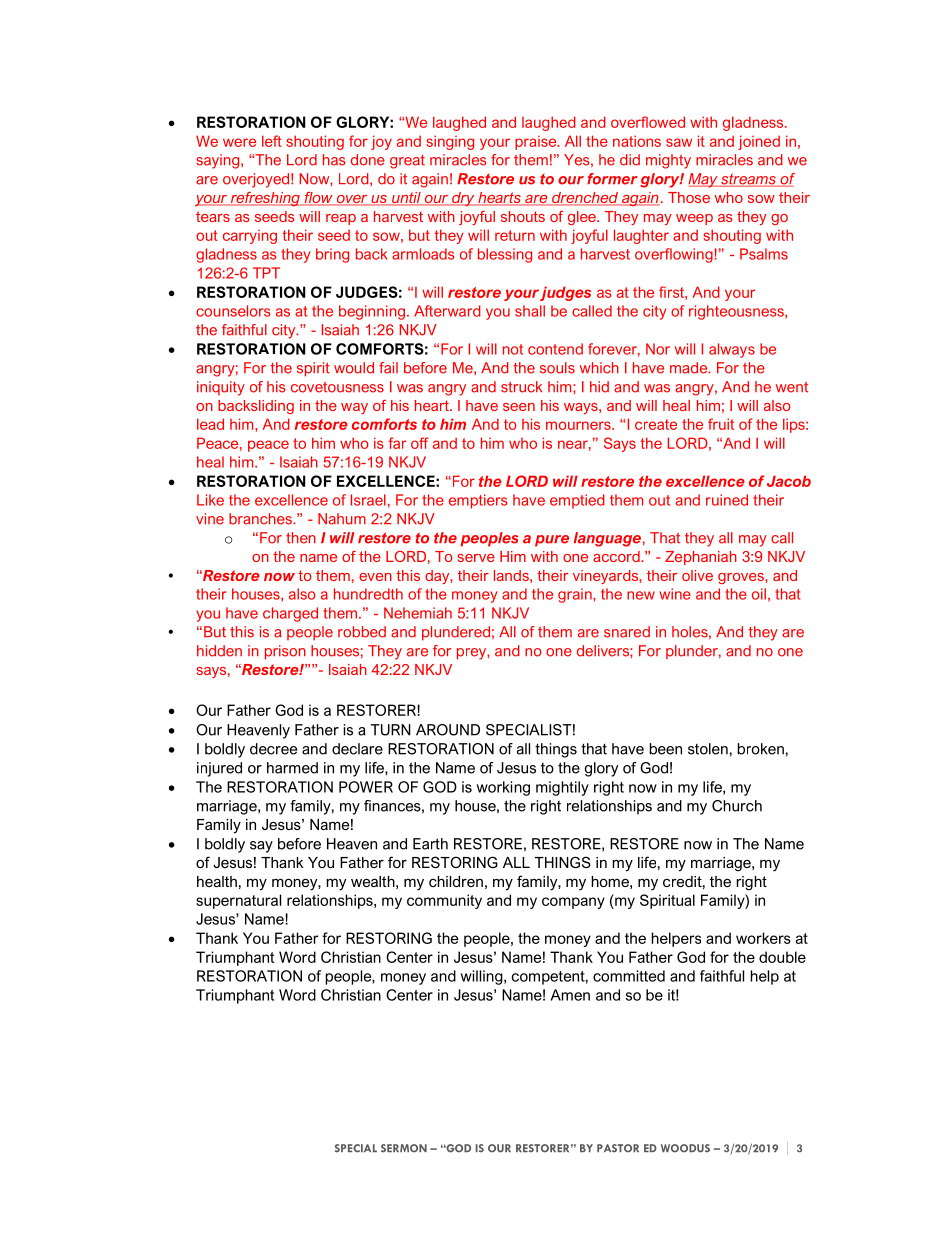  I want to click on praise, so click(537, 143).
